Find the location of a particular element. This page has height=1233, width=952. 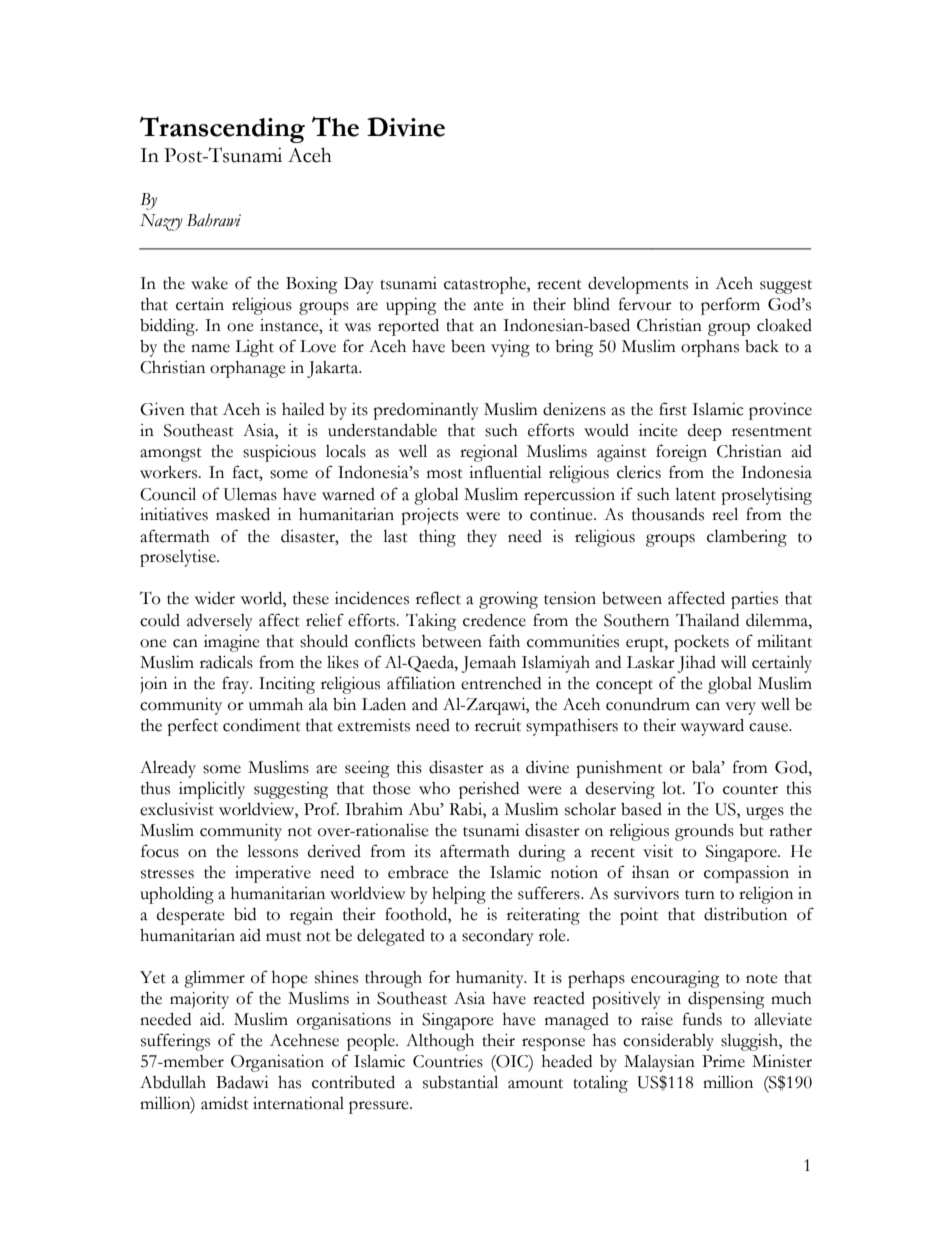

developments is located at coordinates (638, 285).
